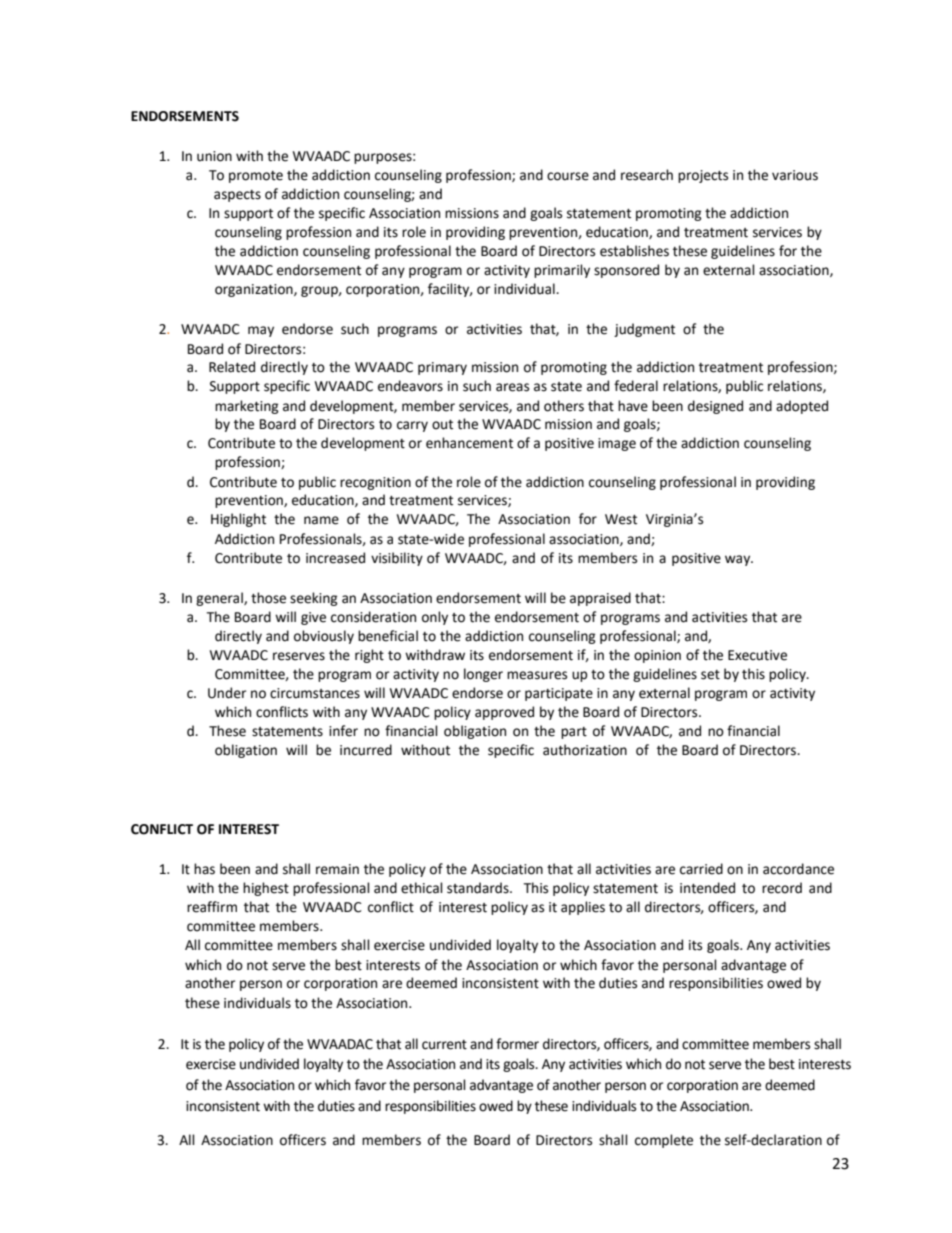  What do you see at coordinates (232, 367) in the page?
I see `Related` at bounding box center [232, 367].
